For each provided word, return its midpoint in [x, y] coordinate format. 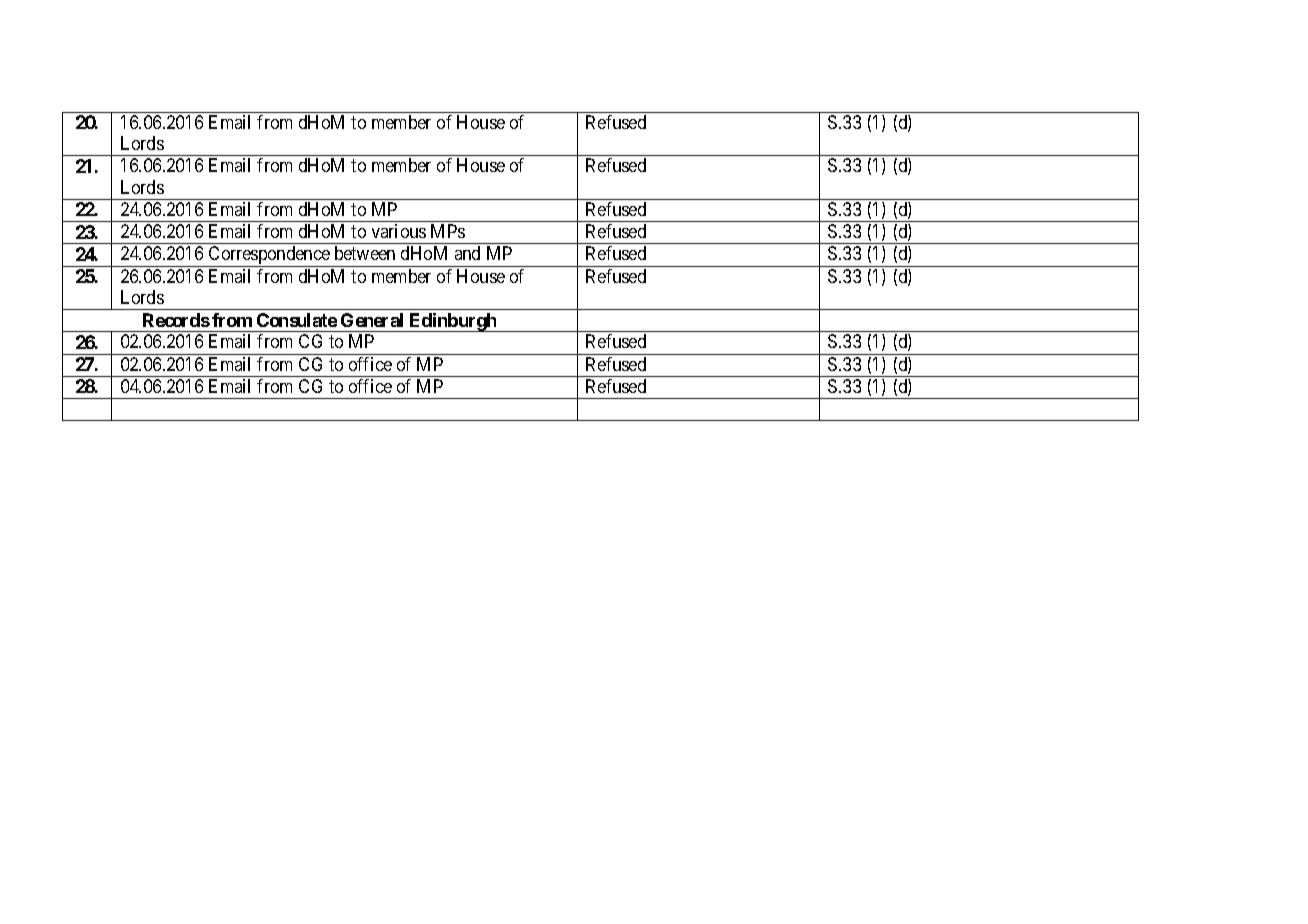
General [372, 320]
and [467, 253]
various [399, 231]
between [365, 253]
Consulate [297, 320]
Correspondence [269, 256]
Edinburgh [453, 322]
